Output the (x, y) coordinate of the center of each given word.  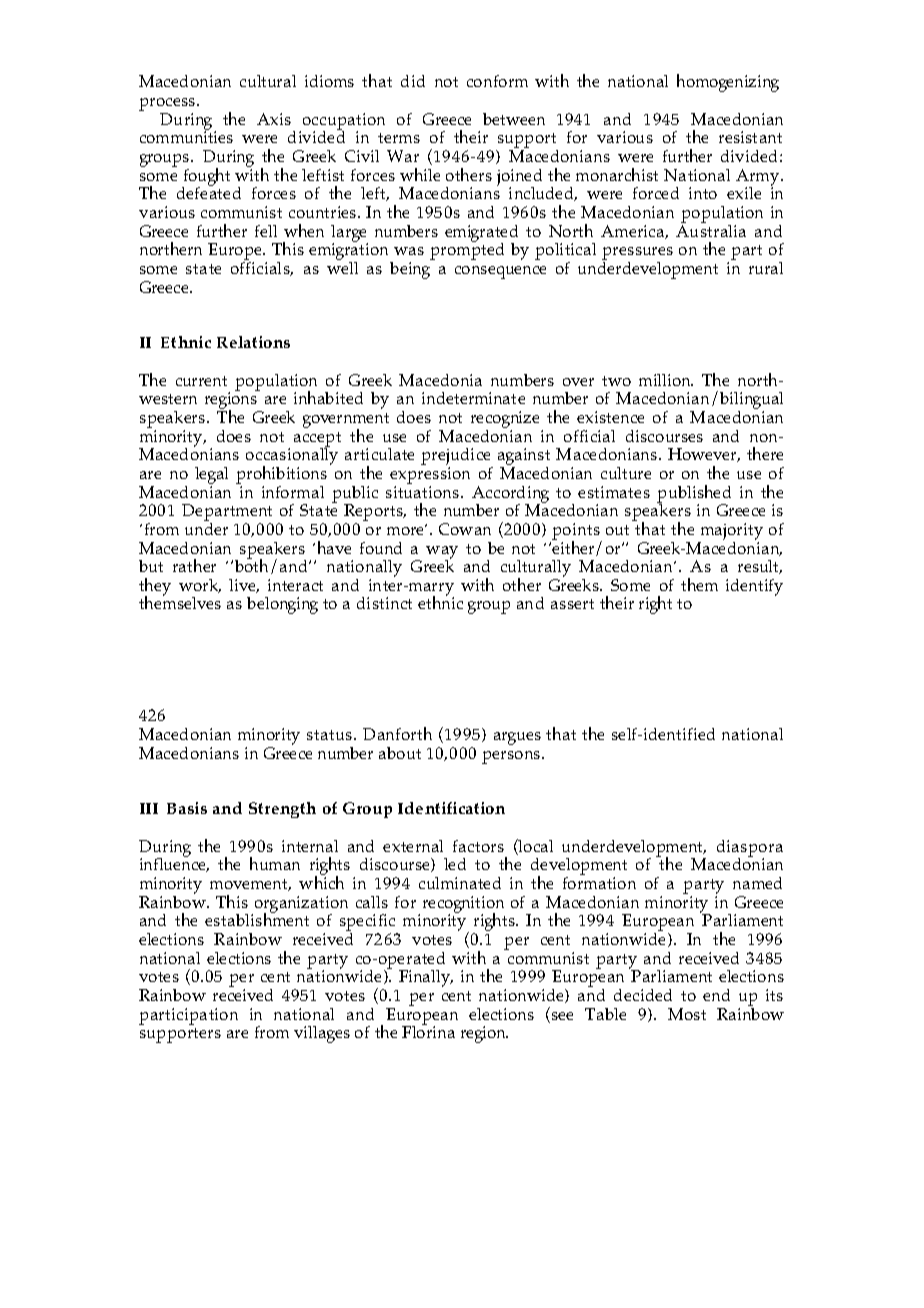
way (442, 553)
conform (497, 81)
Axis (274, 119)
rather (194, 565)
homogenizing (728, 83)
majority (732, 531)
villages (322, 1034)
